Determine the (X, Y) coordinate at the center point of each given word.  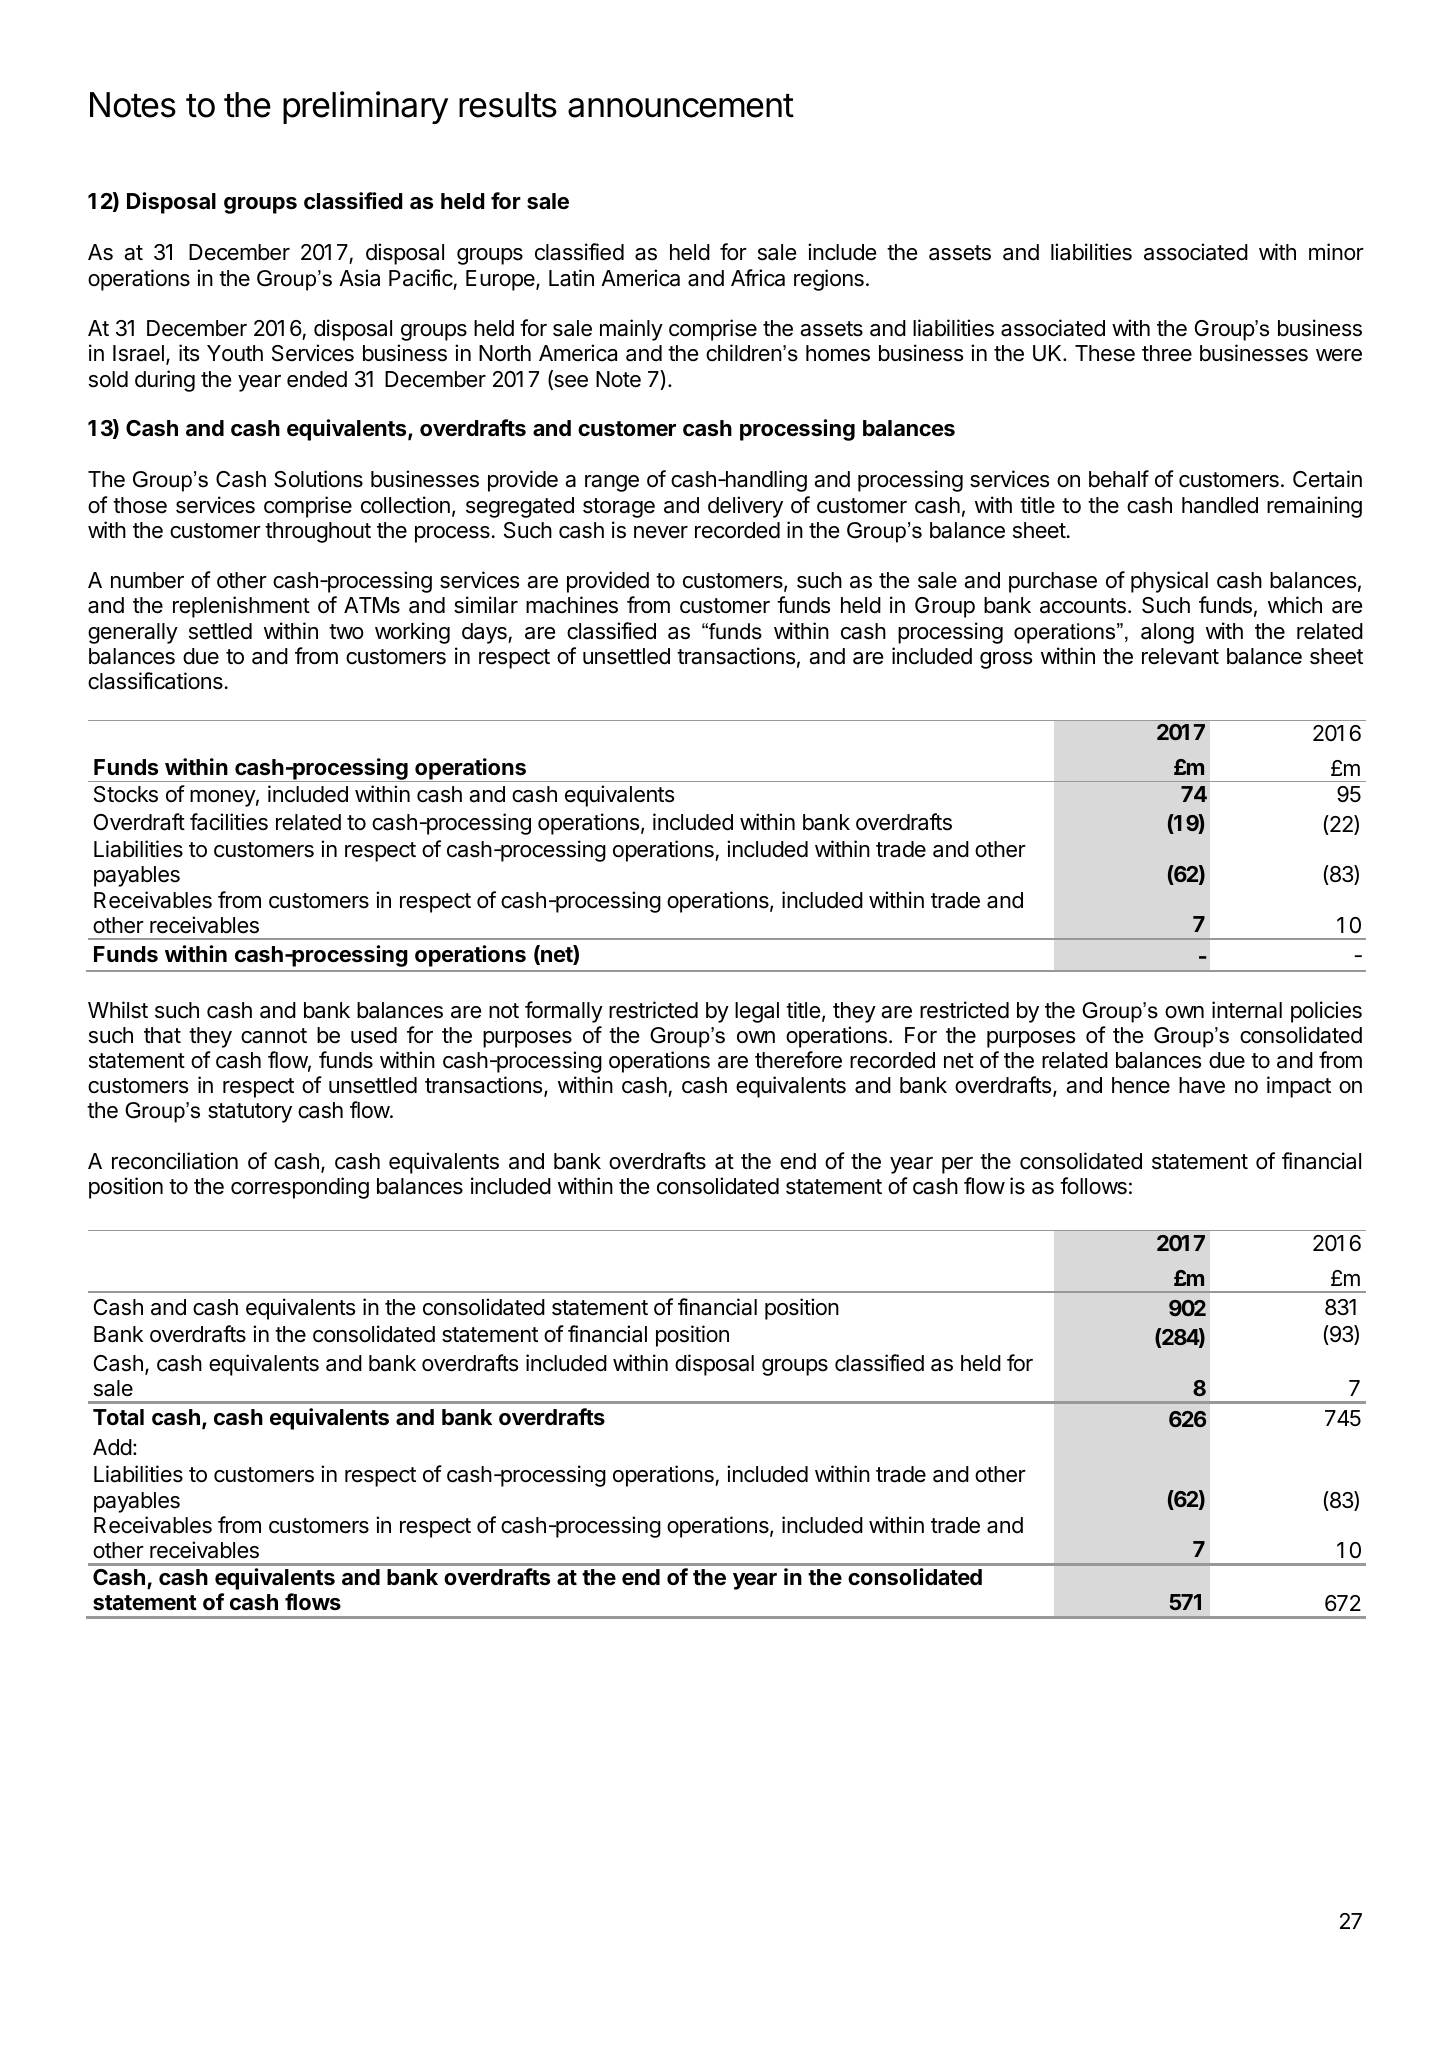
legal (757, 1012)
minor (1336, 252)
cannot (274, 1036)
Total (118, 1417)
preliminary (365, 107)
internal (1247, 1010)
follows (1093, 1186)
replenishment (241, 607)
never (661, 532)
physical (1169, 582)
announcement (681, 106)
